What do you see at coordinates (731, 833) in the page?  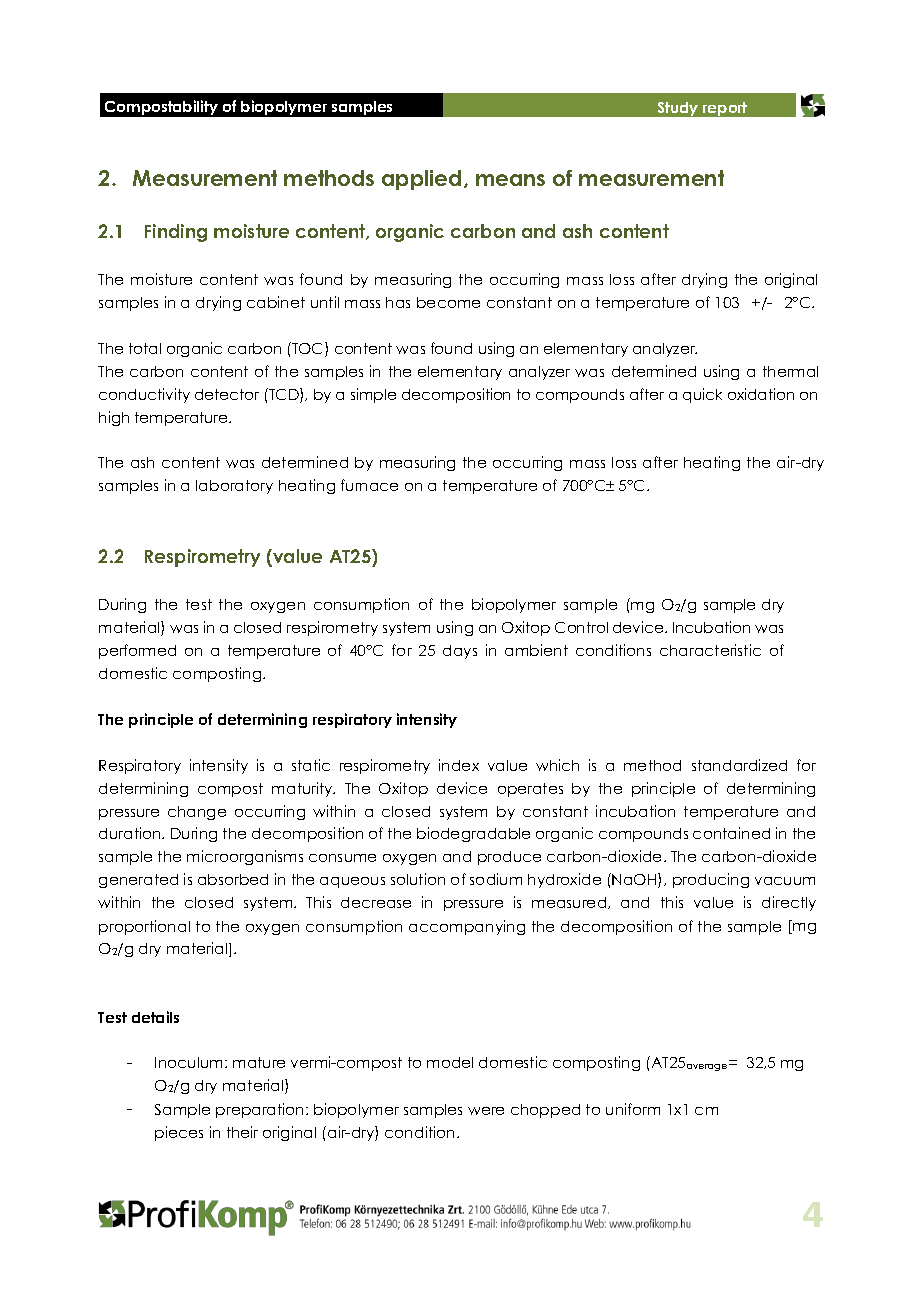 I see `contained` at bounding box center [731, 833].
